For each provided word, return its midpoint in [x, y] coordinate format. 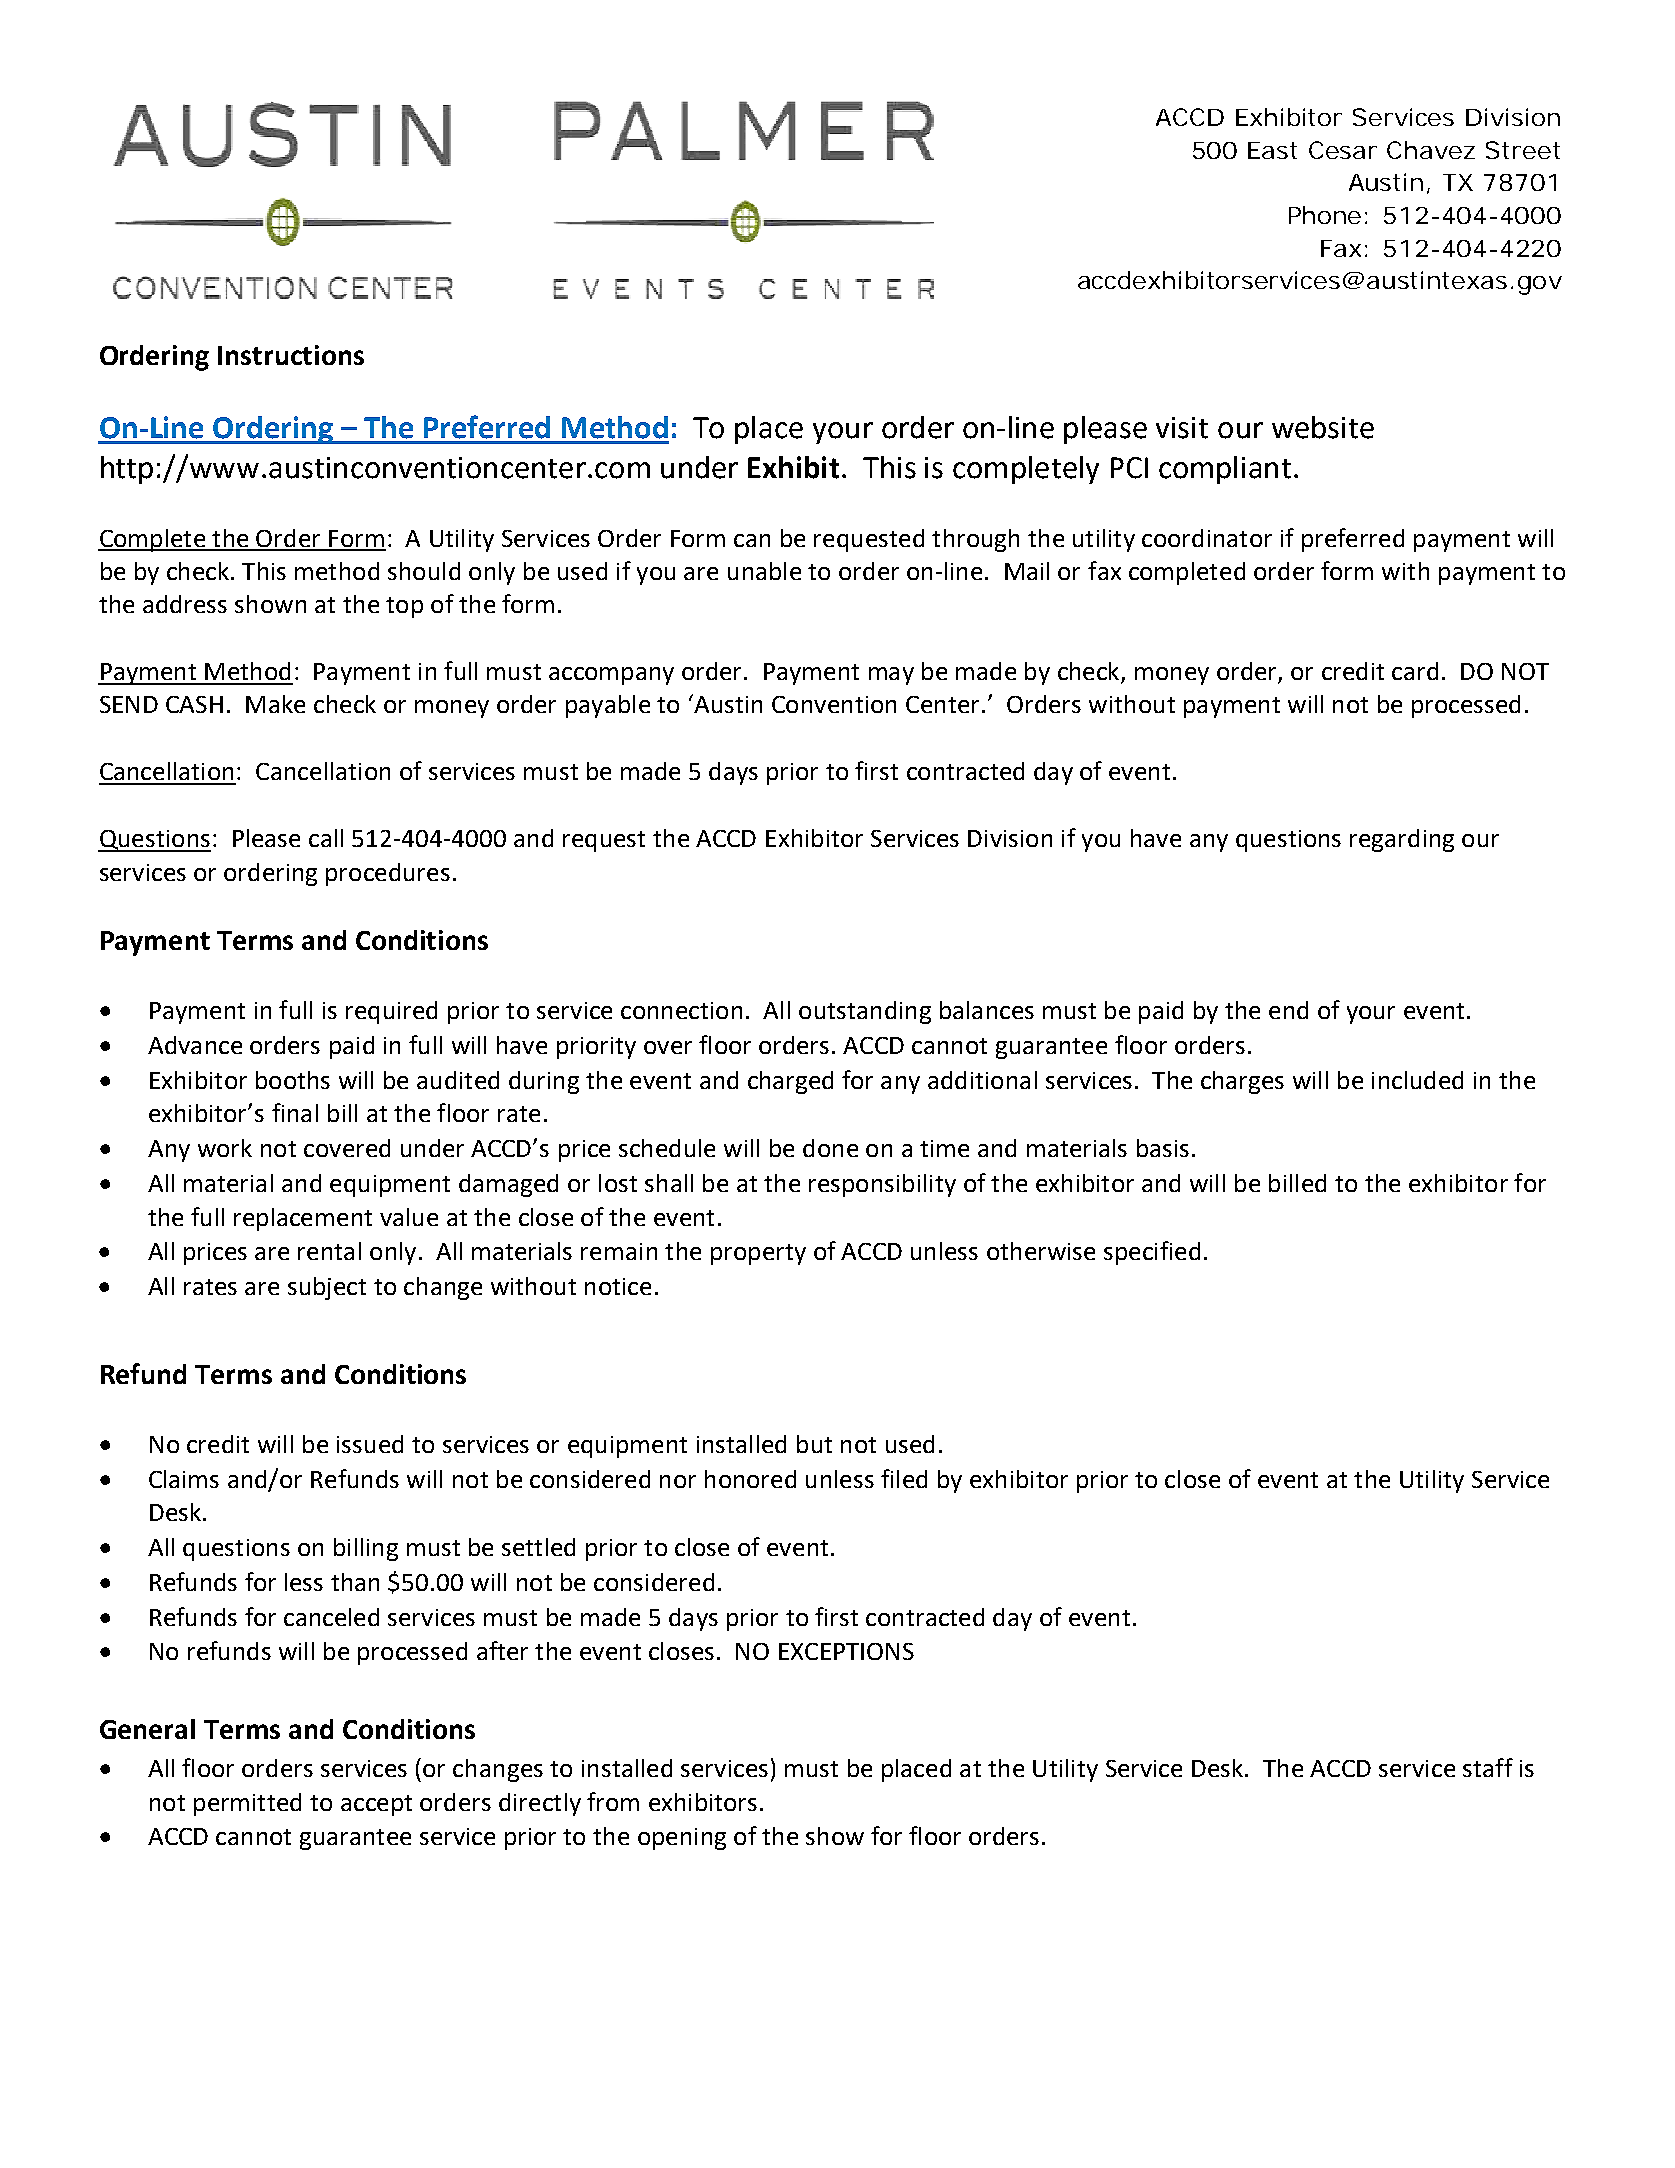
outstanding [865, 1012]
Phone [1325, 215]
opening [682, 1839]
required [391, 1012]
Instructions [291, 355]
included [1417, 1080]
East [1272, 150]
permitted [247, 1804]
